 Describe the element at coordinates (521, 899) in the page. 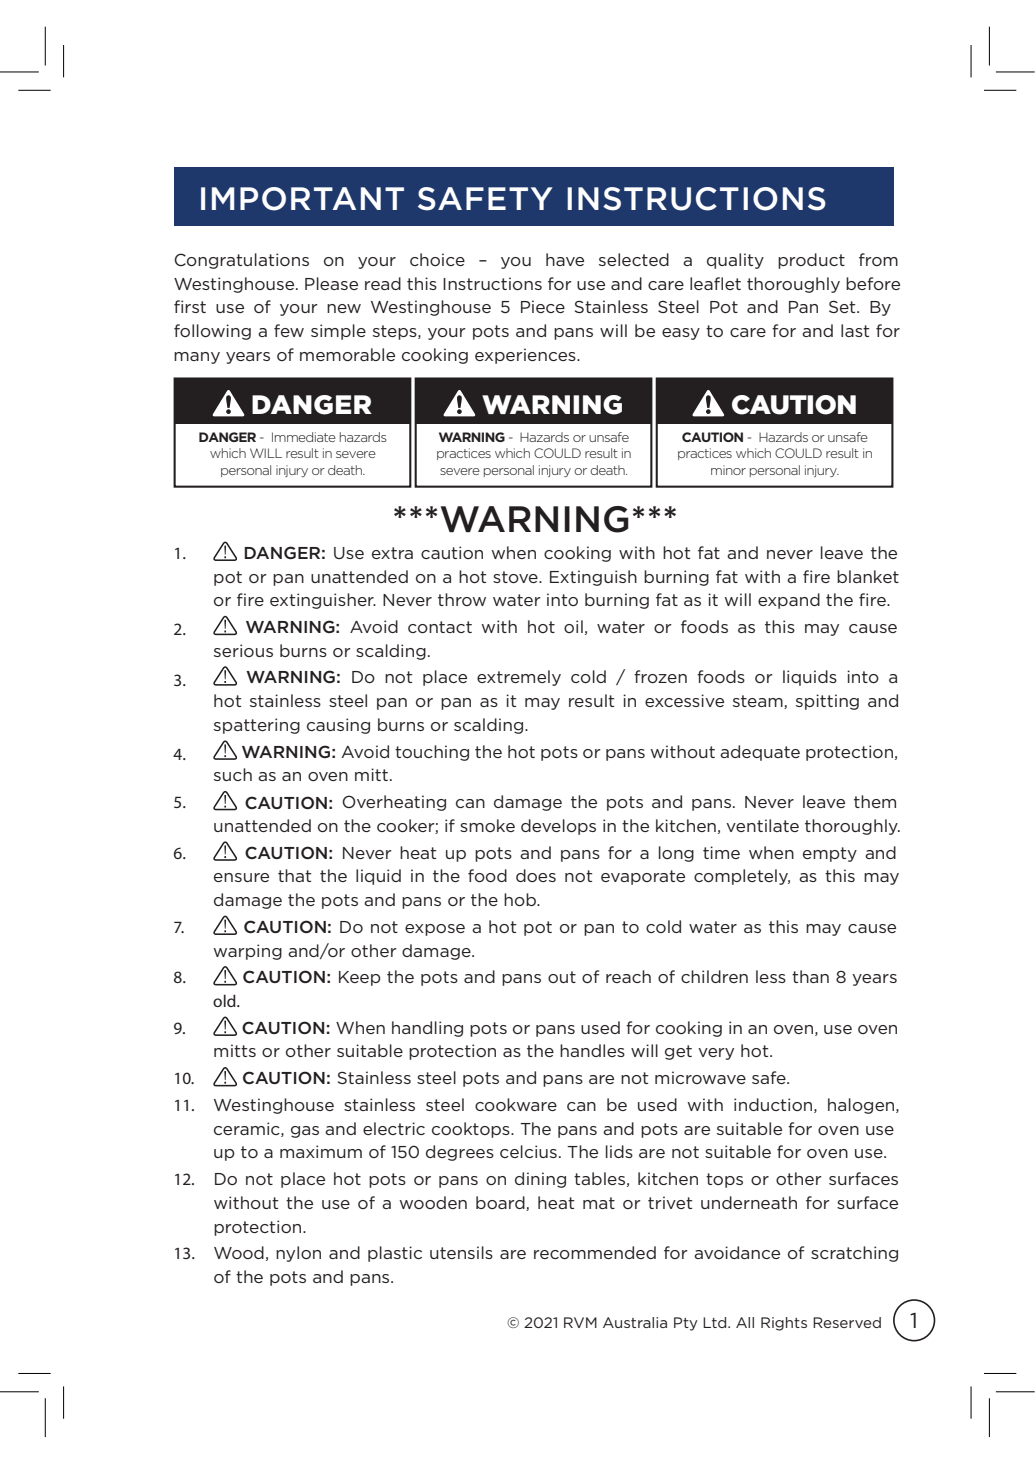

I see `hob` at that location.
